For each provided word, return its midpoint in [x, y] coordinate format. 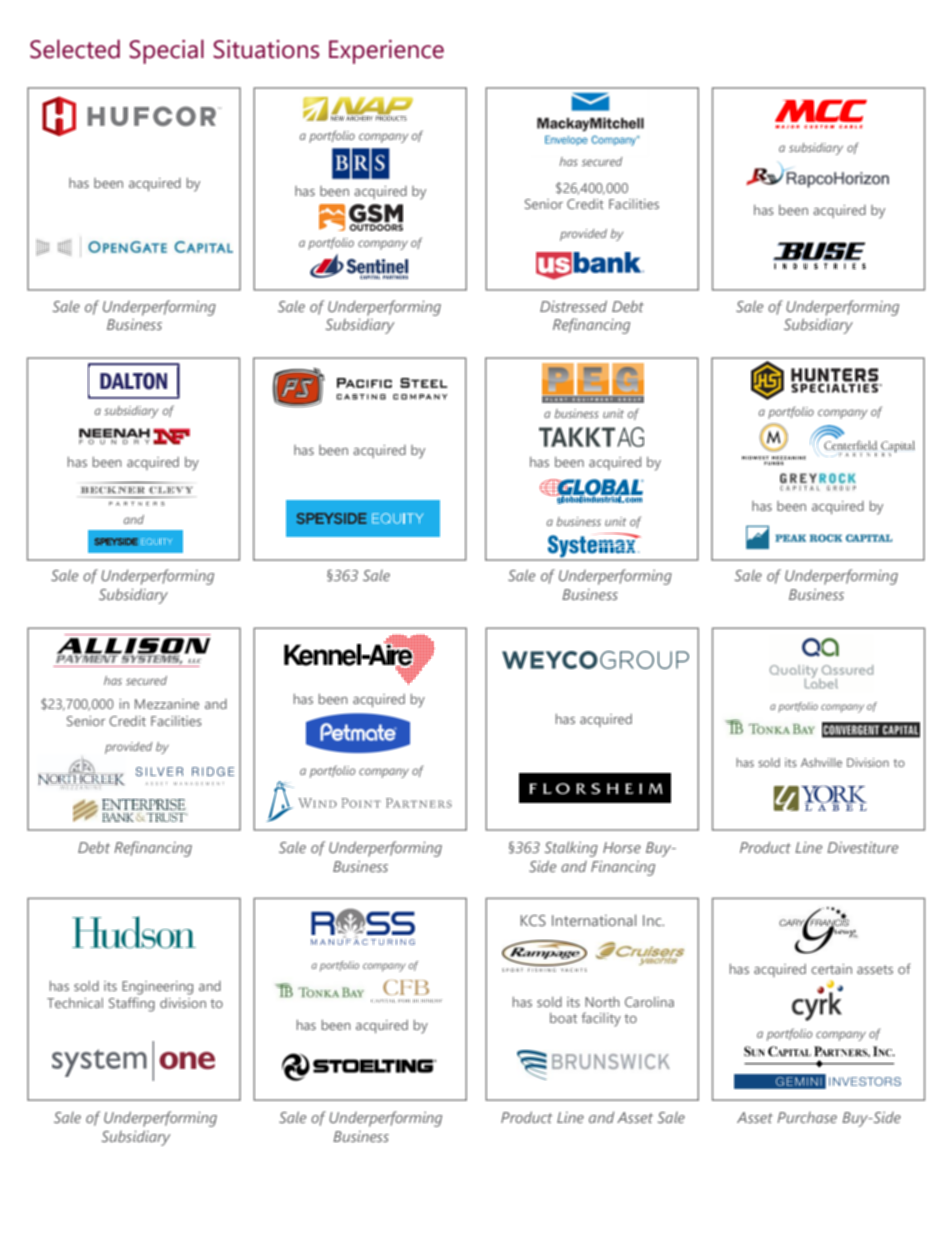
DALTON [133, 381]
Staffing [132, 1004]
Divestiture [862, 847]
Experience [386, 52]
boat [563, 1018]
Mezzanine [167, 704]
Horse [622, 847]
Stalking [571, 849]
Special [166, 51]
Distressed [573, 306]
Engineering [157, 988]
